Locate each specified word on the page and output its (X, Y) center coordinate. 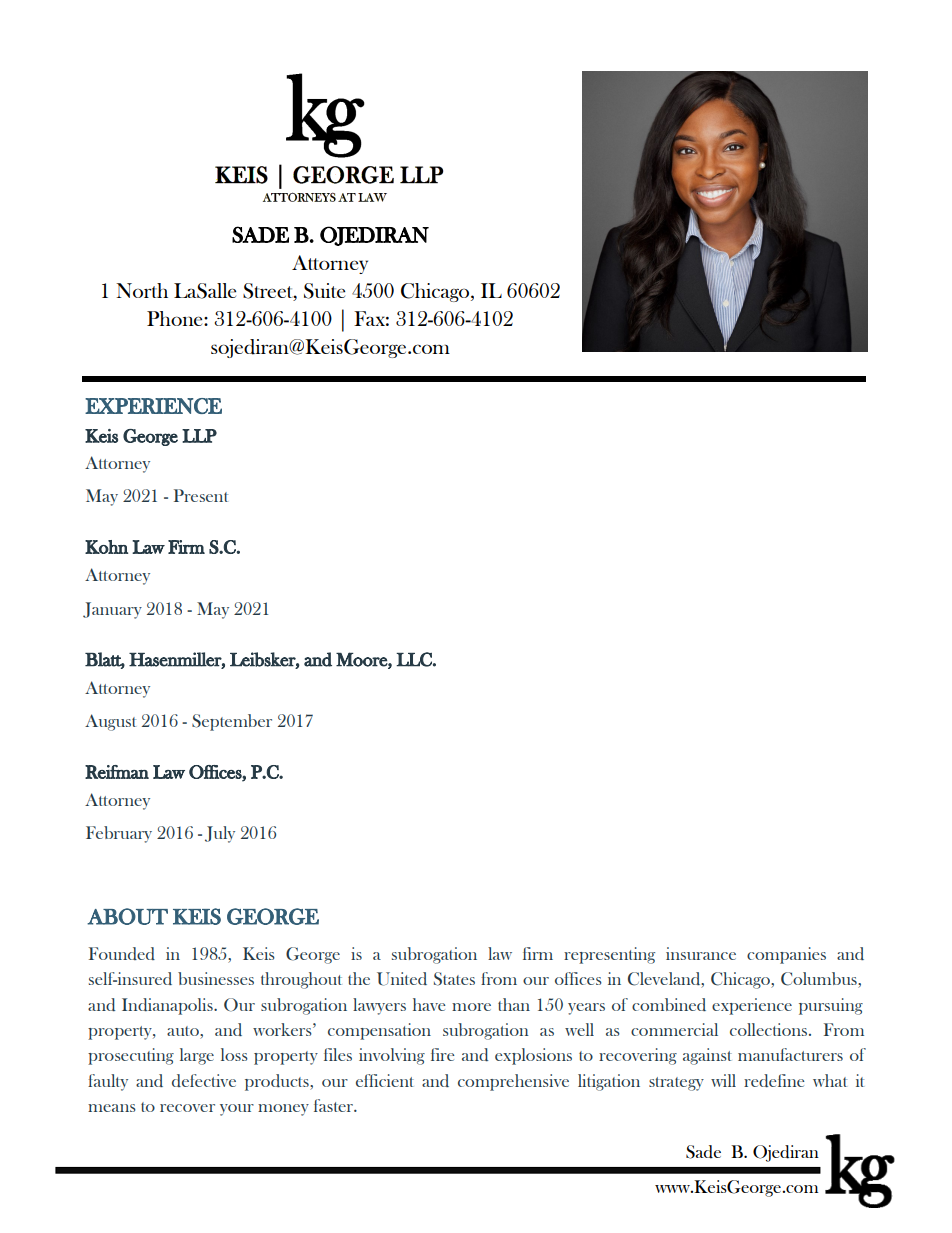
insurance (701, 953)
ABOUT (127, 916)
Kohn (106, 547)
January (112, 610)
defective (204, 1080)
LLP (199, 436)
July (220, 834)
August (110, 722)
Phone (176, 318)
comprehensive (513, 1082)
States (454, 979)
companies (786, 955)
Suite (324, 291)
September (232, 722)
